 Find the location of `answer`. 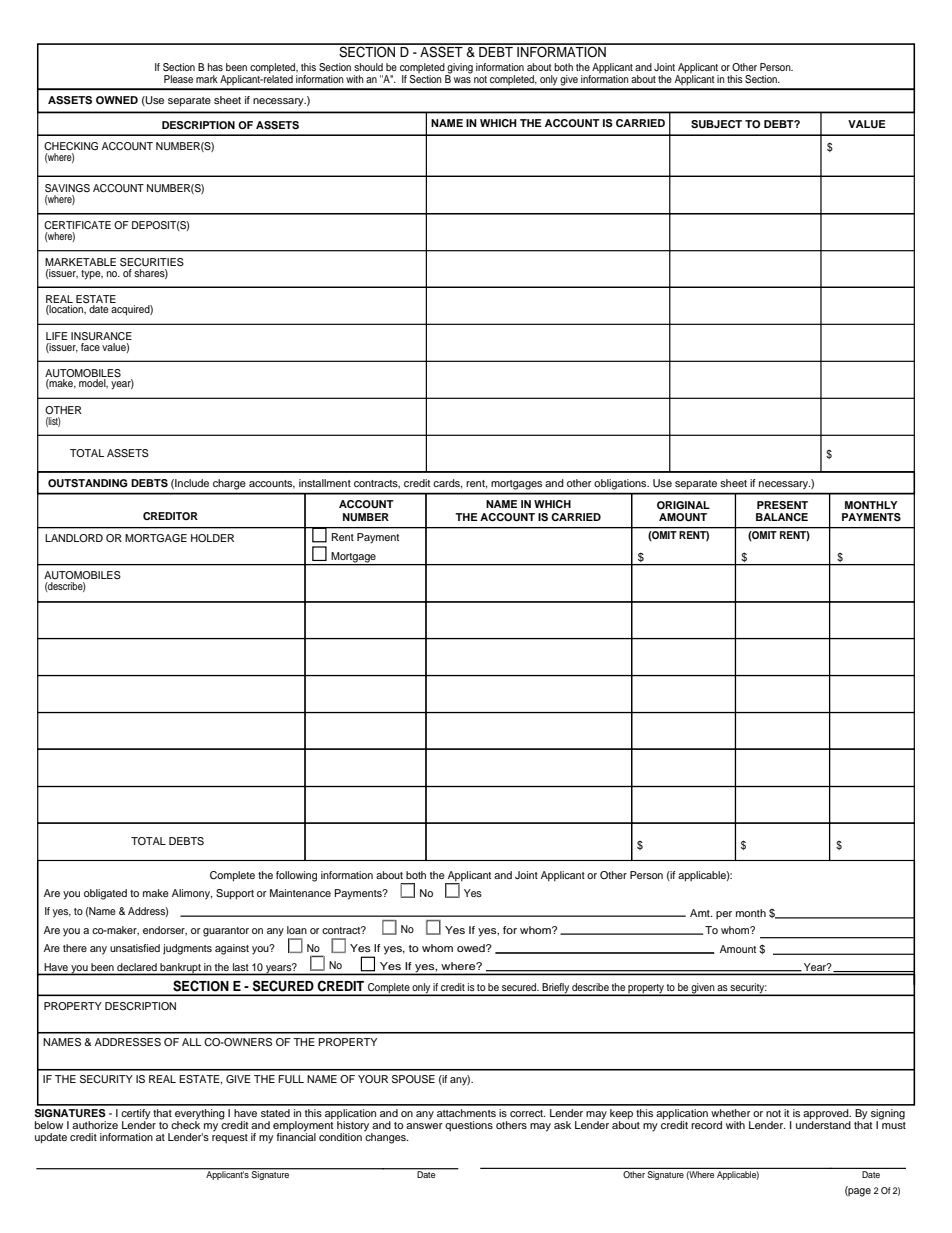

answer is located at coordinates (424, 1126).
